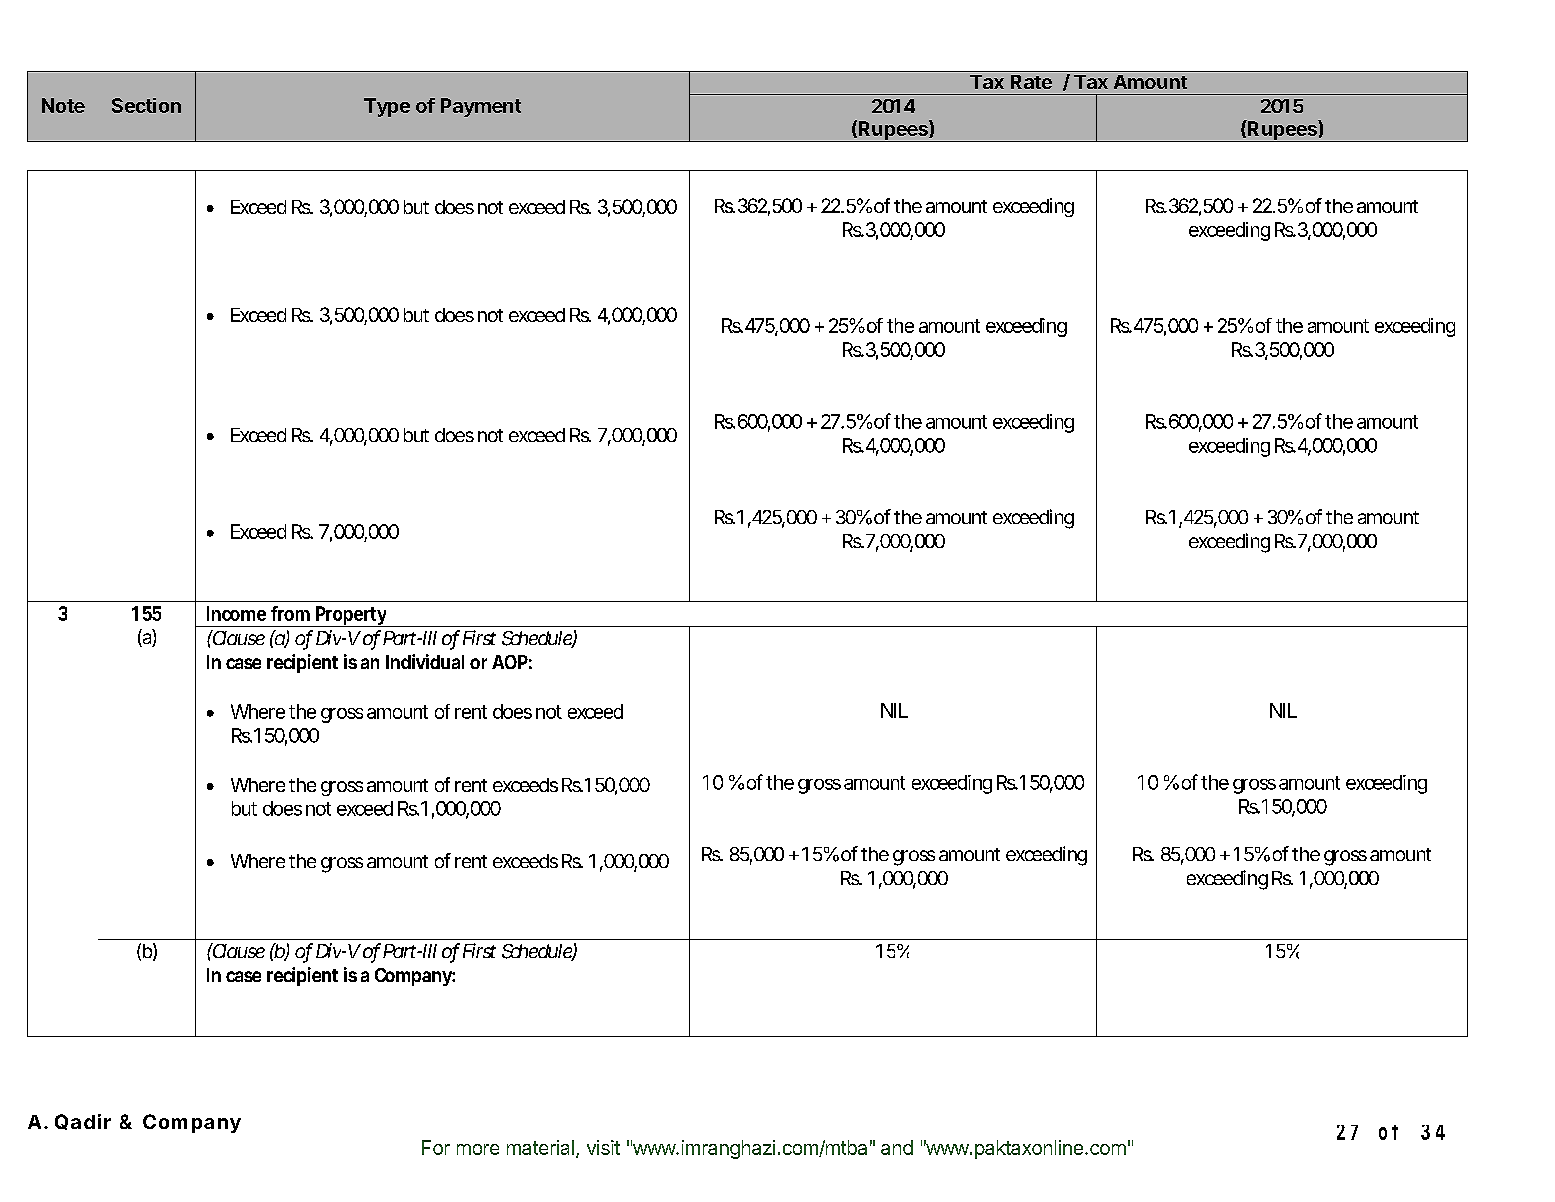 The width and height of the page is (1555, 1202). Describe the element at coordinates (387, 107) in the page. I see `Type` at that location.
